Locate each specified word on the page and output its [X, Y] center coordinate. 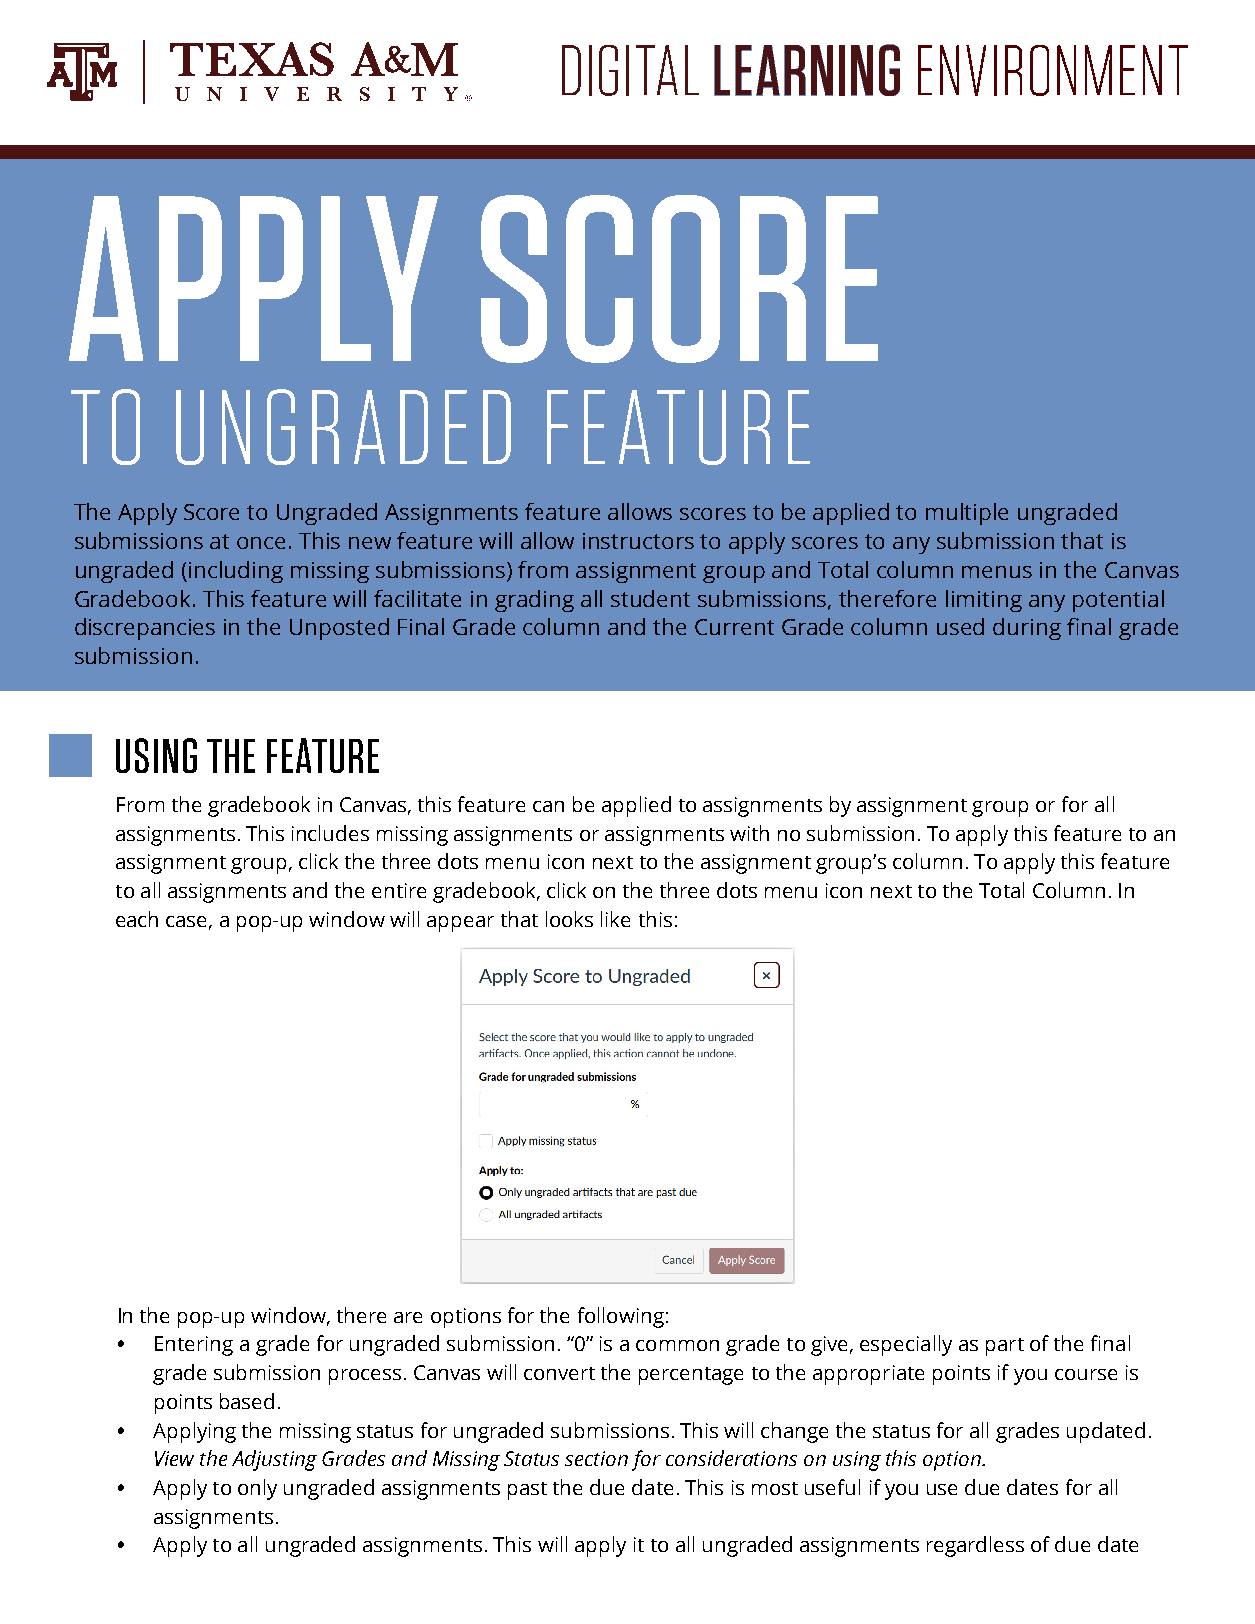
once [261, 543]
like [615, 919]
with [749, 833]
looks [569, 919]
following [621, 1317]
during [1027, 629]
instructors [638, 541]
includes [330, 833]
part [1005, 1347]
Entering [194, 1346]
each [137, 919]
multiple [967, 514]
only [257, 1489]
